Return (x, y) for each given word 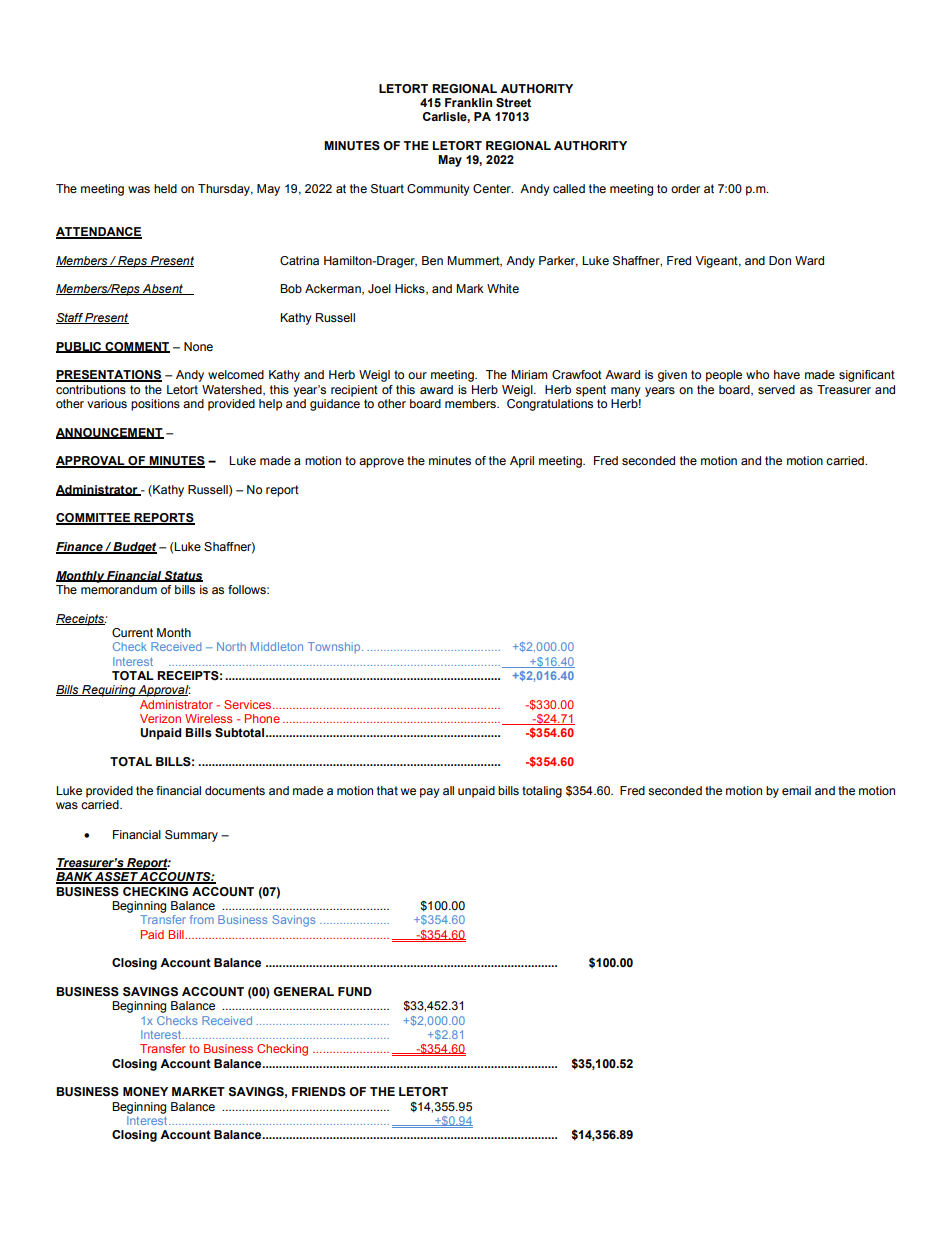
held (165, 188)
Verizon (160, 718)
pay (430, 793)
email (796, 790)
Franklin (468, 102)
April (522, 462)
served (776, 389)
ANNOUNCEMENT (110, 433)
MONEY (145, 1091)
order (685, 188)
